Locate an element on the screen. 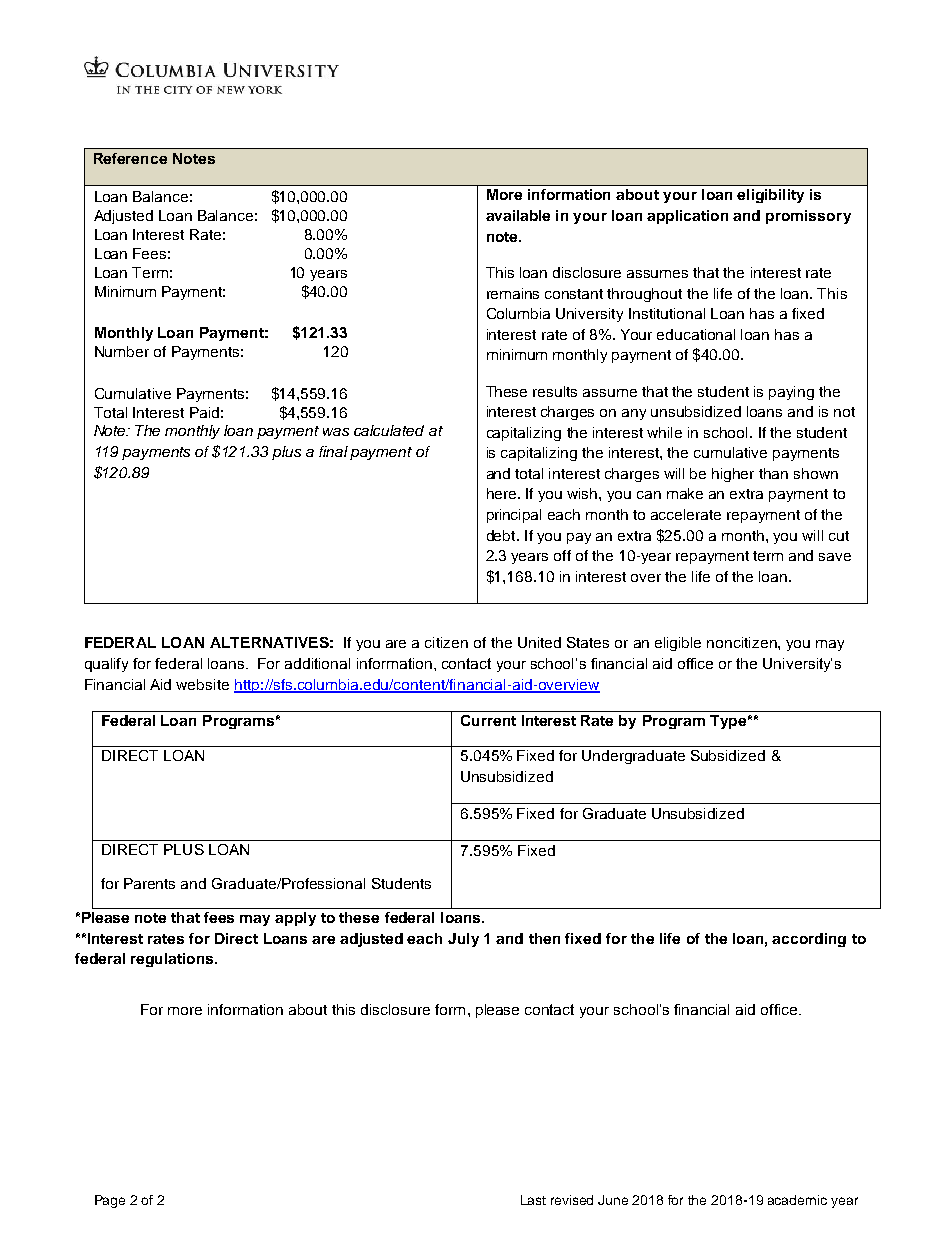 This screenshot has height=1233, width=952. save is located at coordinates (835, 557).
